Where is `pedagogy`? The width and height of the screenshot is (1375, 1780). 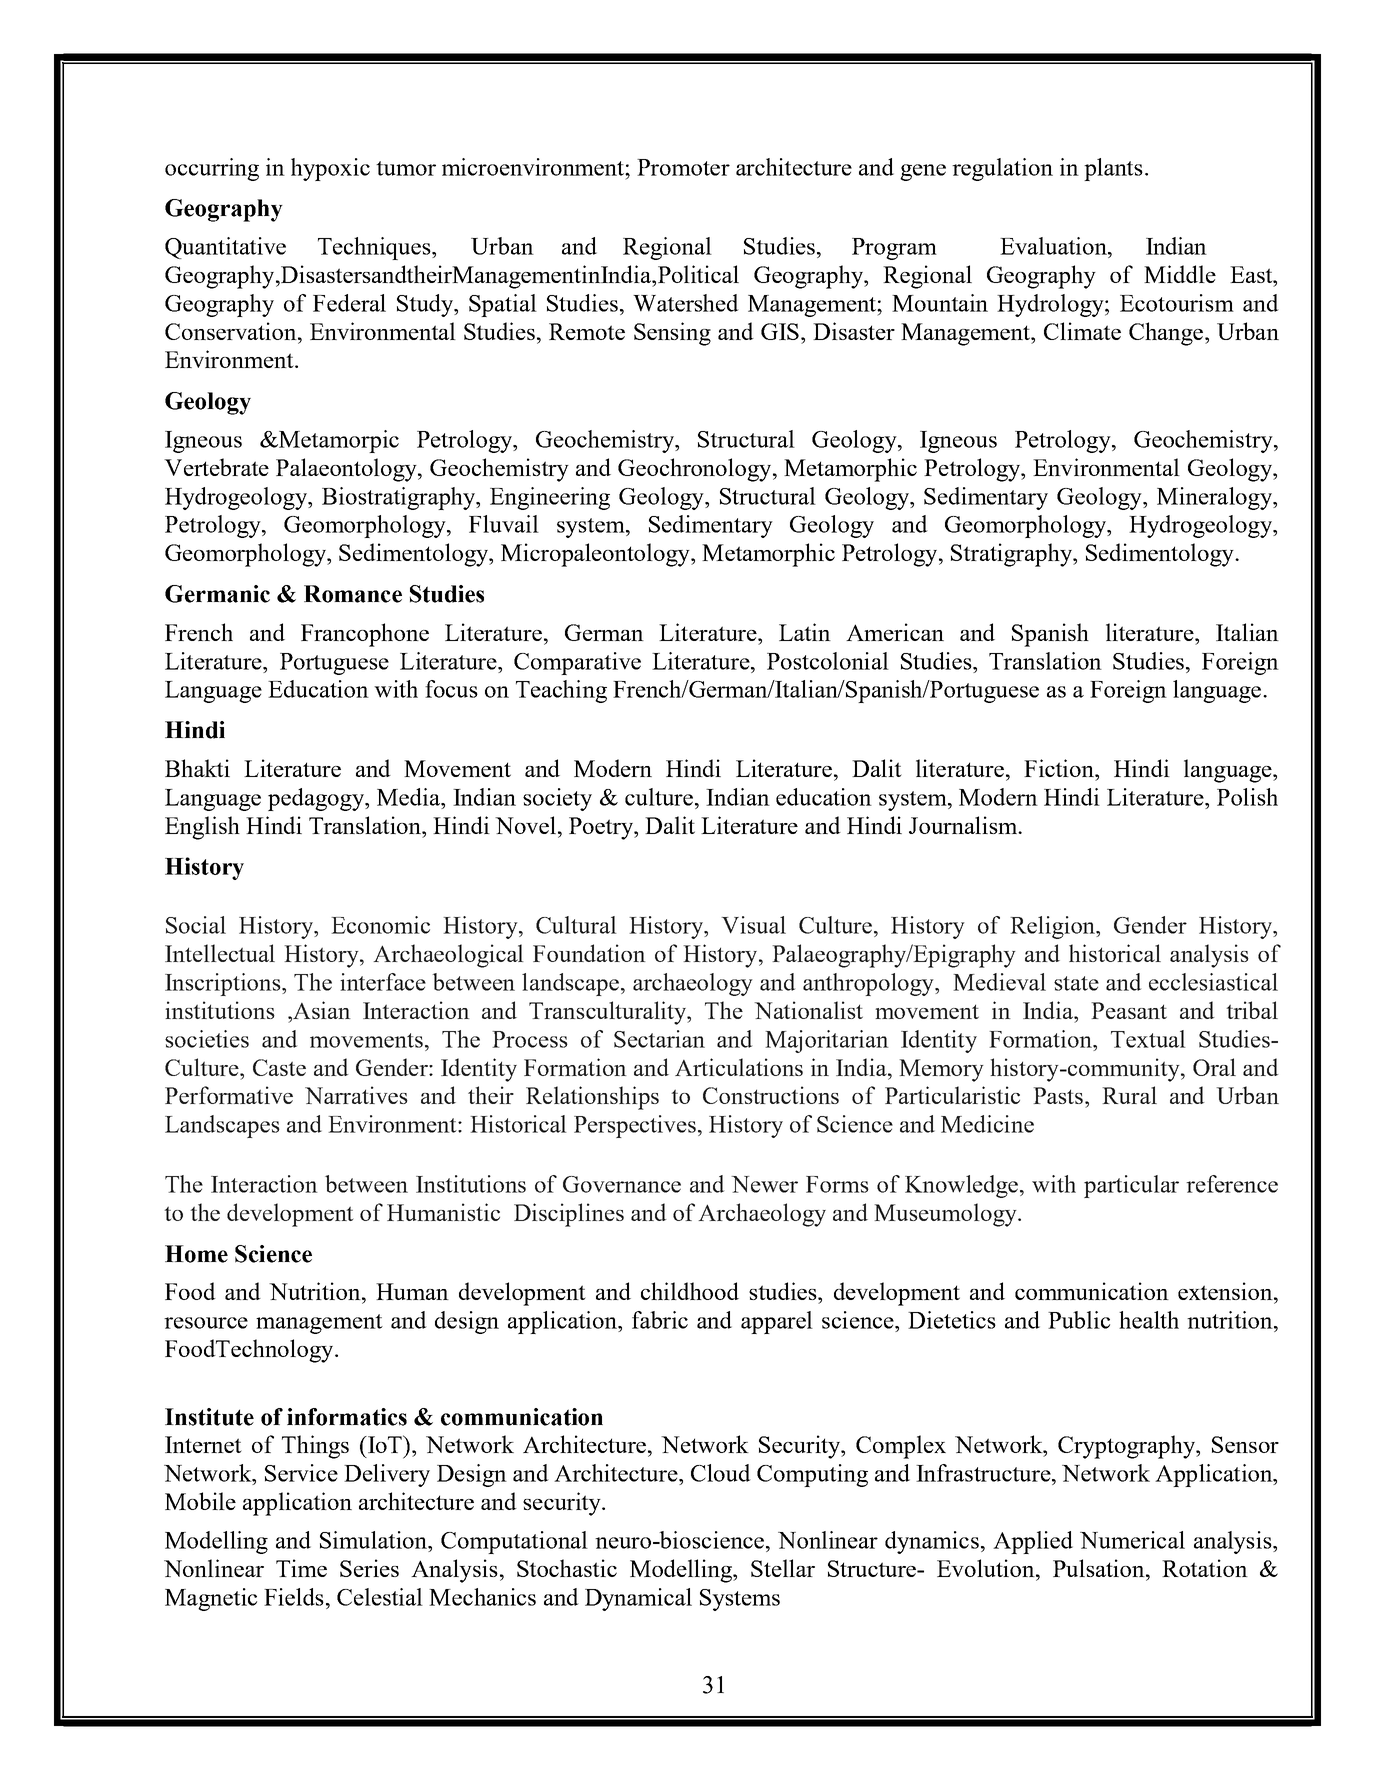
pedagogy is located at coordinates (317, 799).
